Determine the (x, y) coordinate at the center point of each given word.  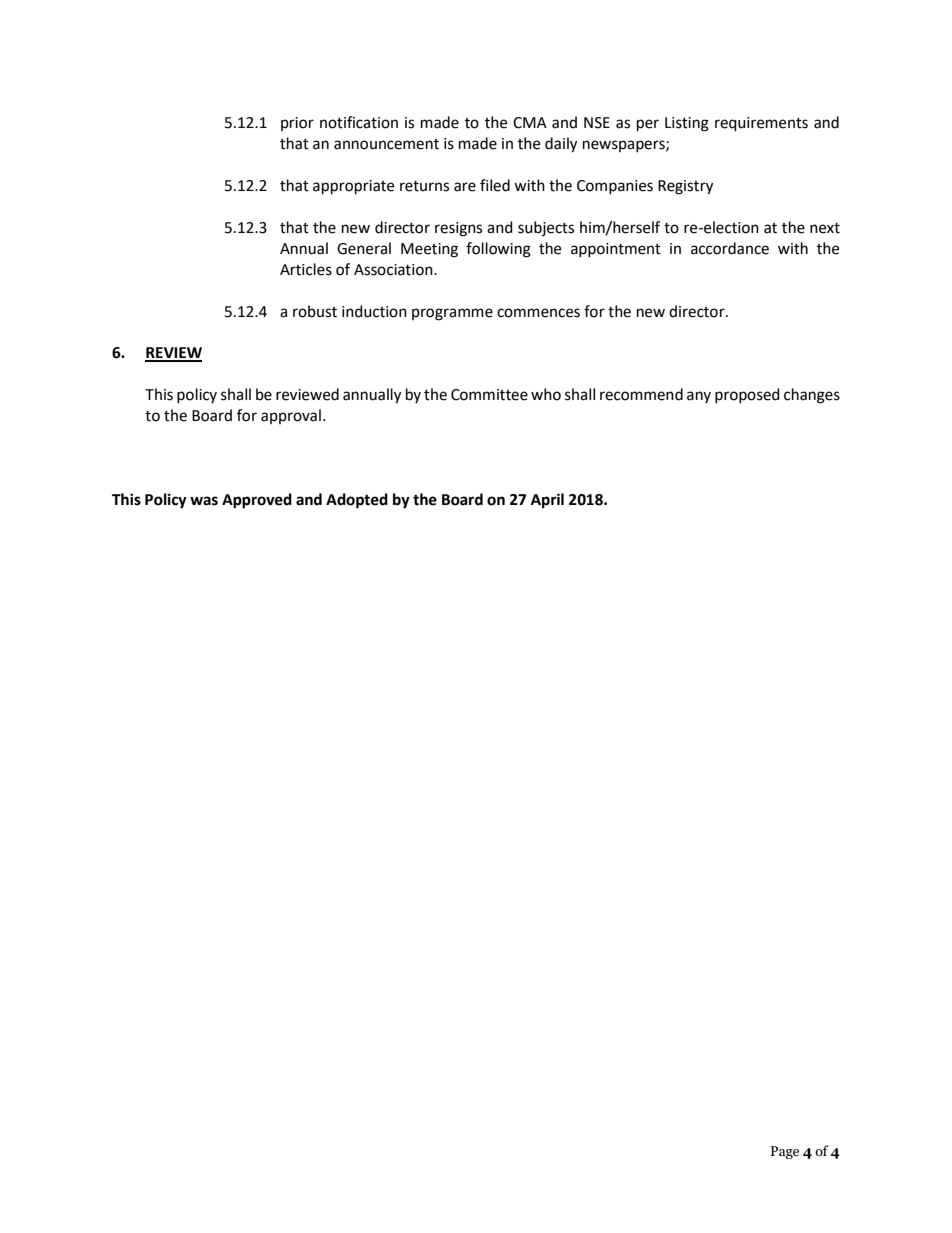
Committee (489, 395)
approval (291, 416)
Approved (257, 501)
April (547, 501)
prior (297, 124)
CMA (530, 123)
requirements (761, 124)
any (699, 397)
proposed (747, 395)
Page (784, 1152)
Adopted (357, 501)
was (204, 501)
